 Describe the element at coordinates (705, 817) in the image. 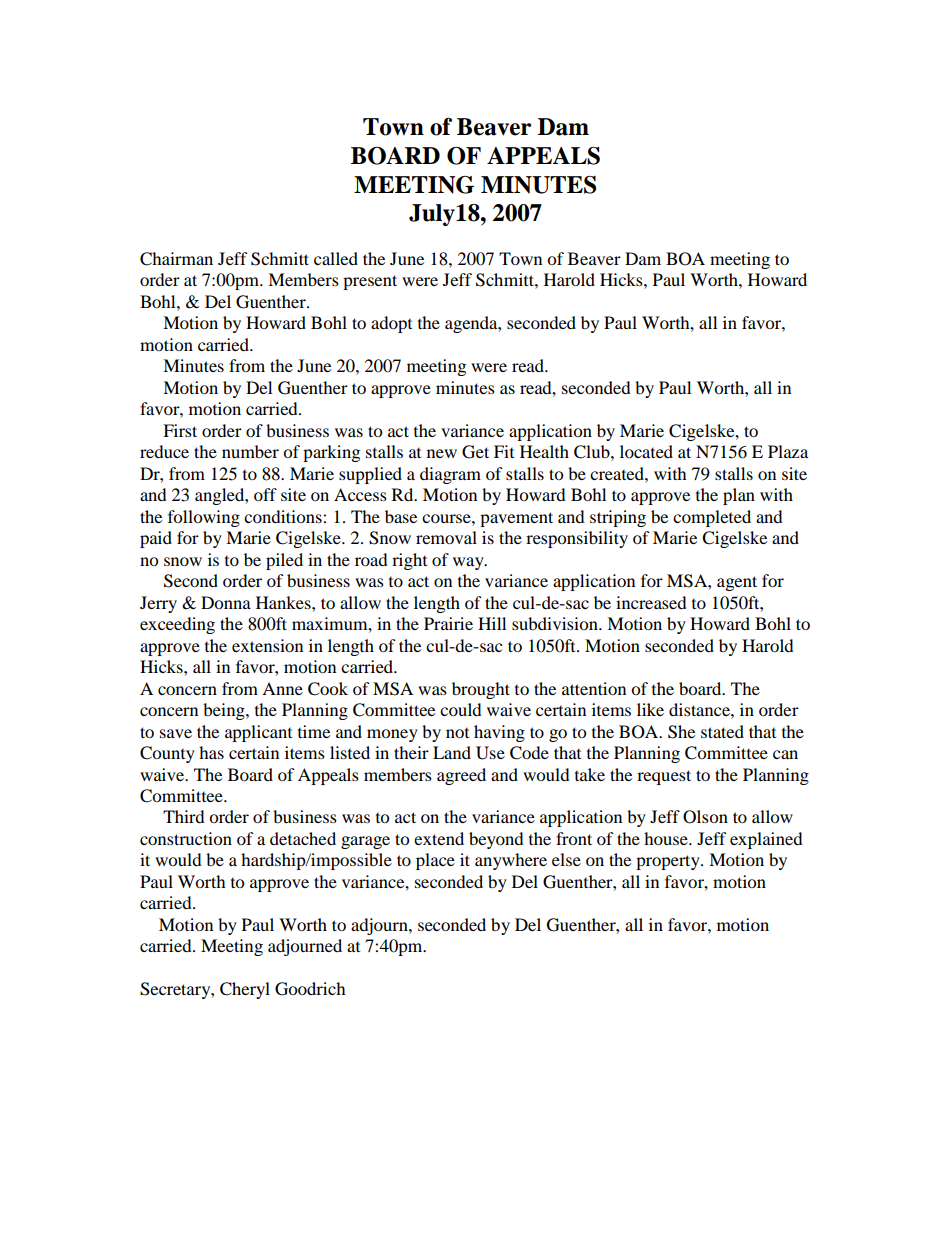

I see `Olson` at that location.
